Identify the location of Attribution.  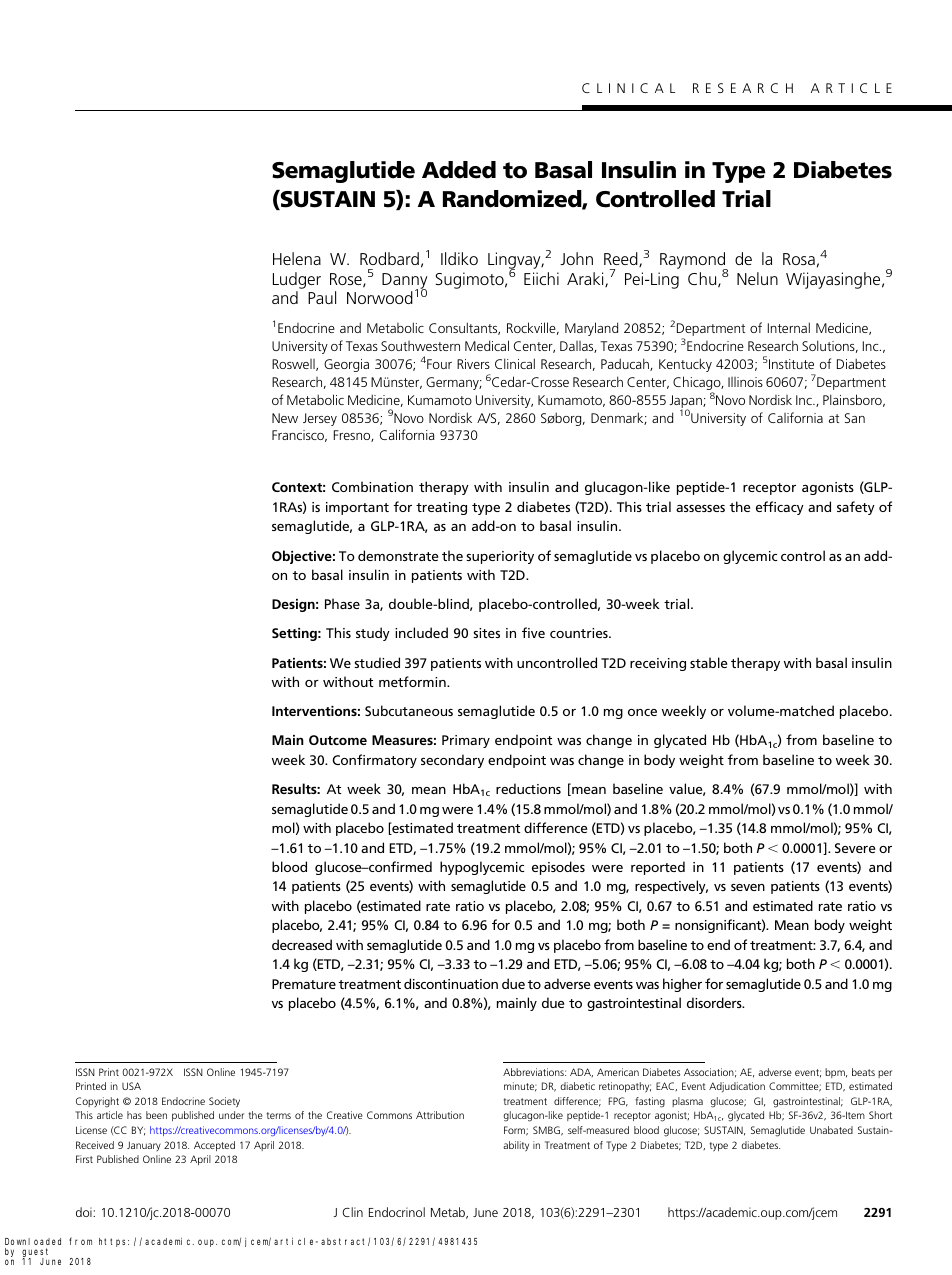
(440, 1115).
